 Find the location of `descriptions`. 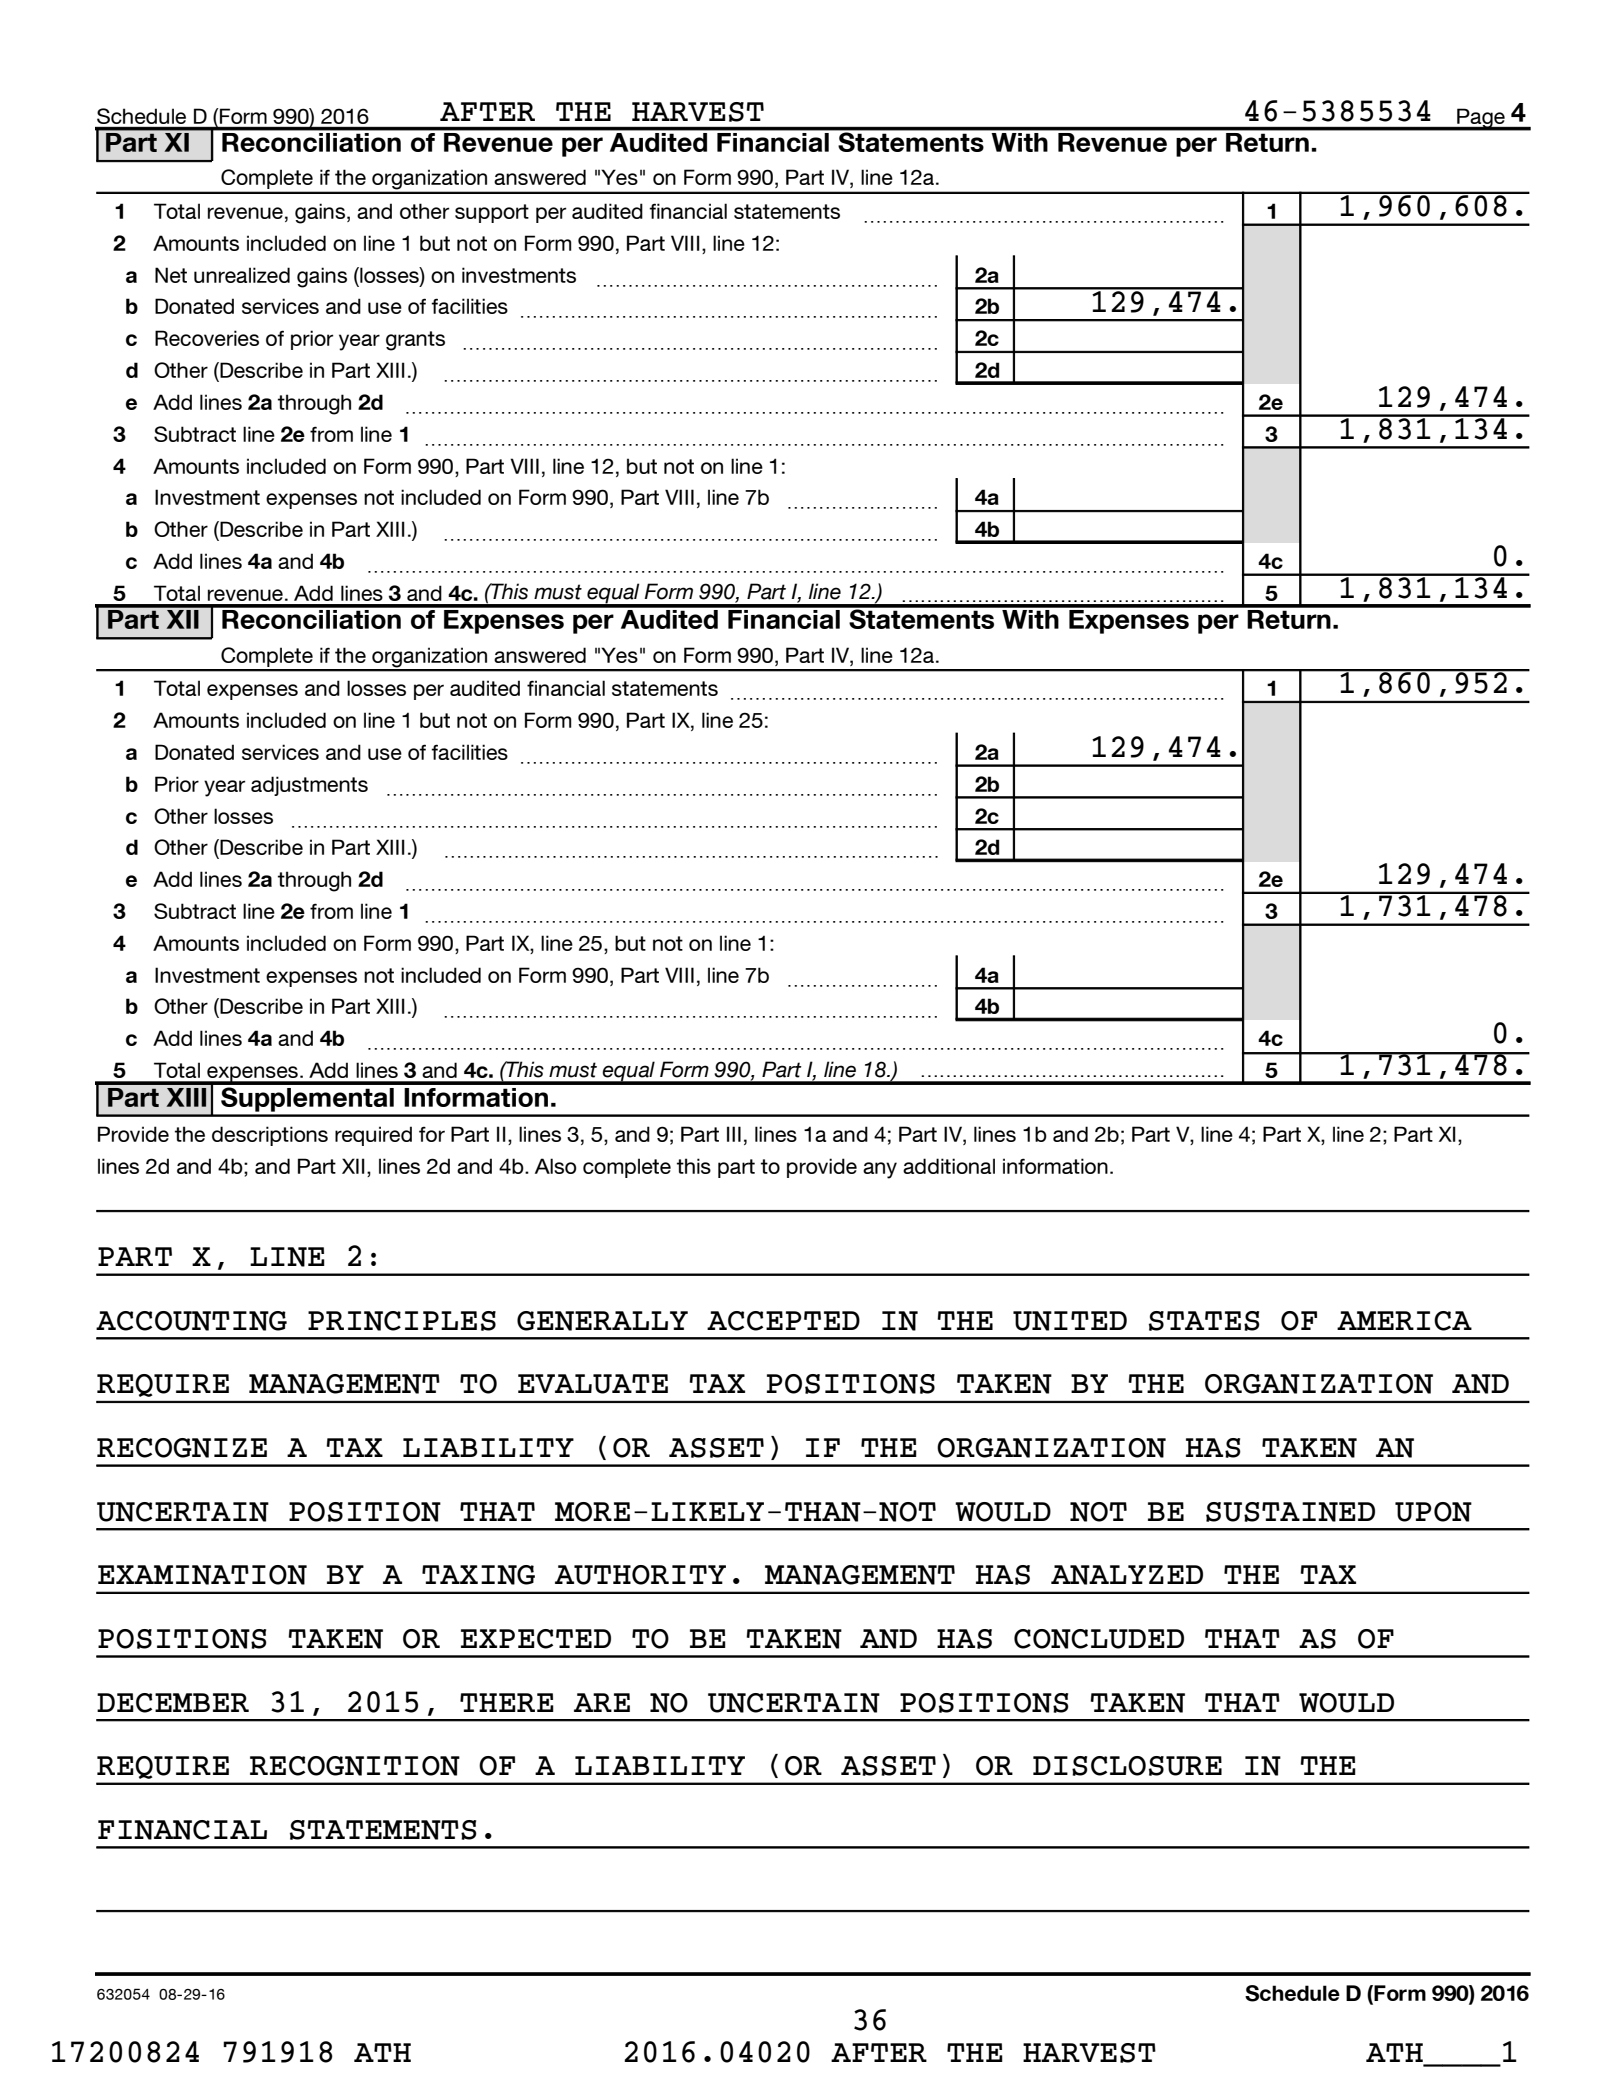

descriptions is located at coordinates (270, 1136).
